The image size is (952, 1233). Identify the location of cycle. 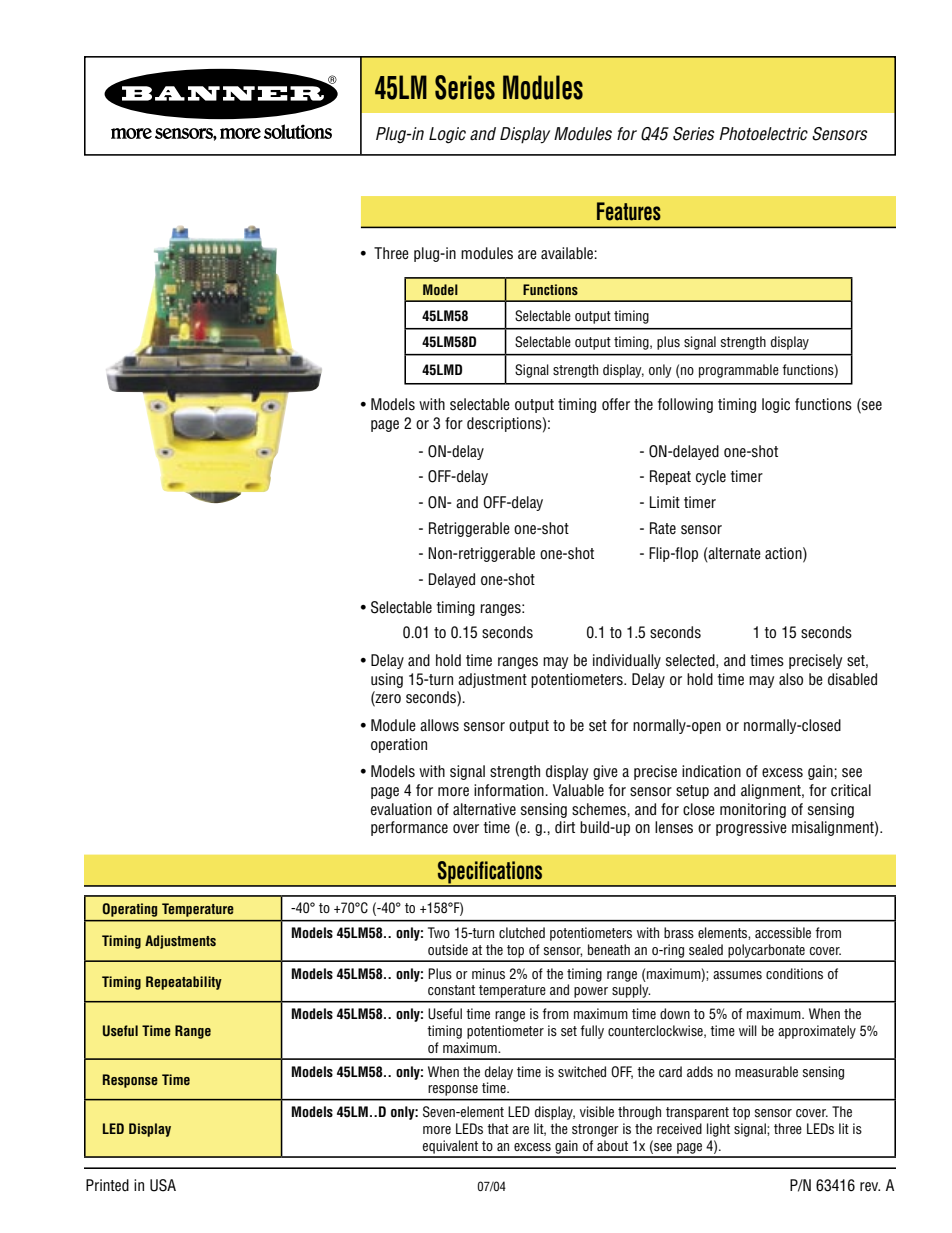
(711, 477).
